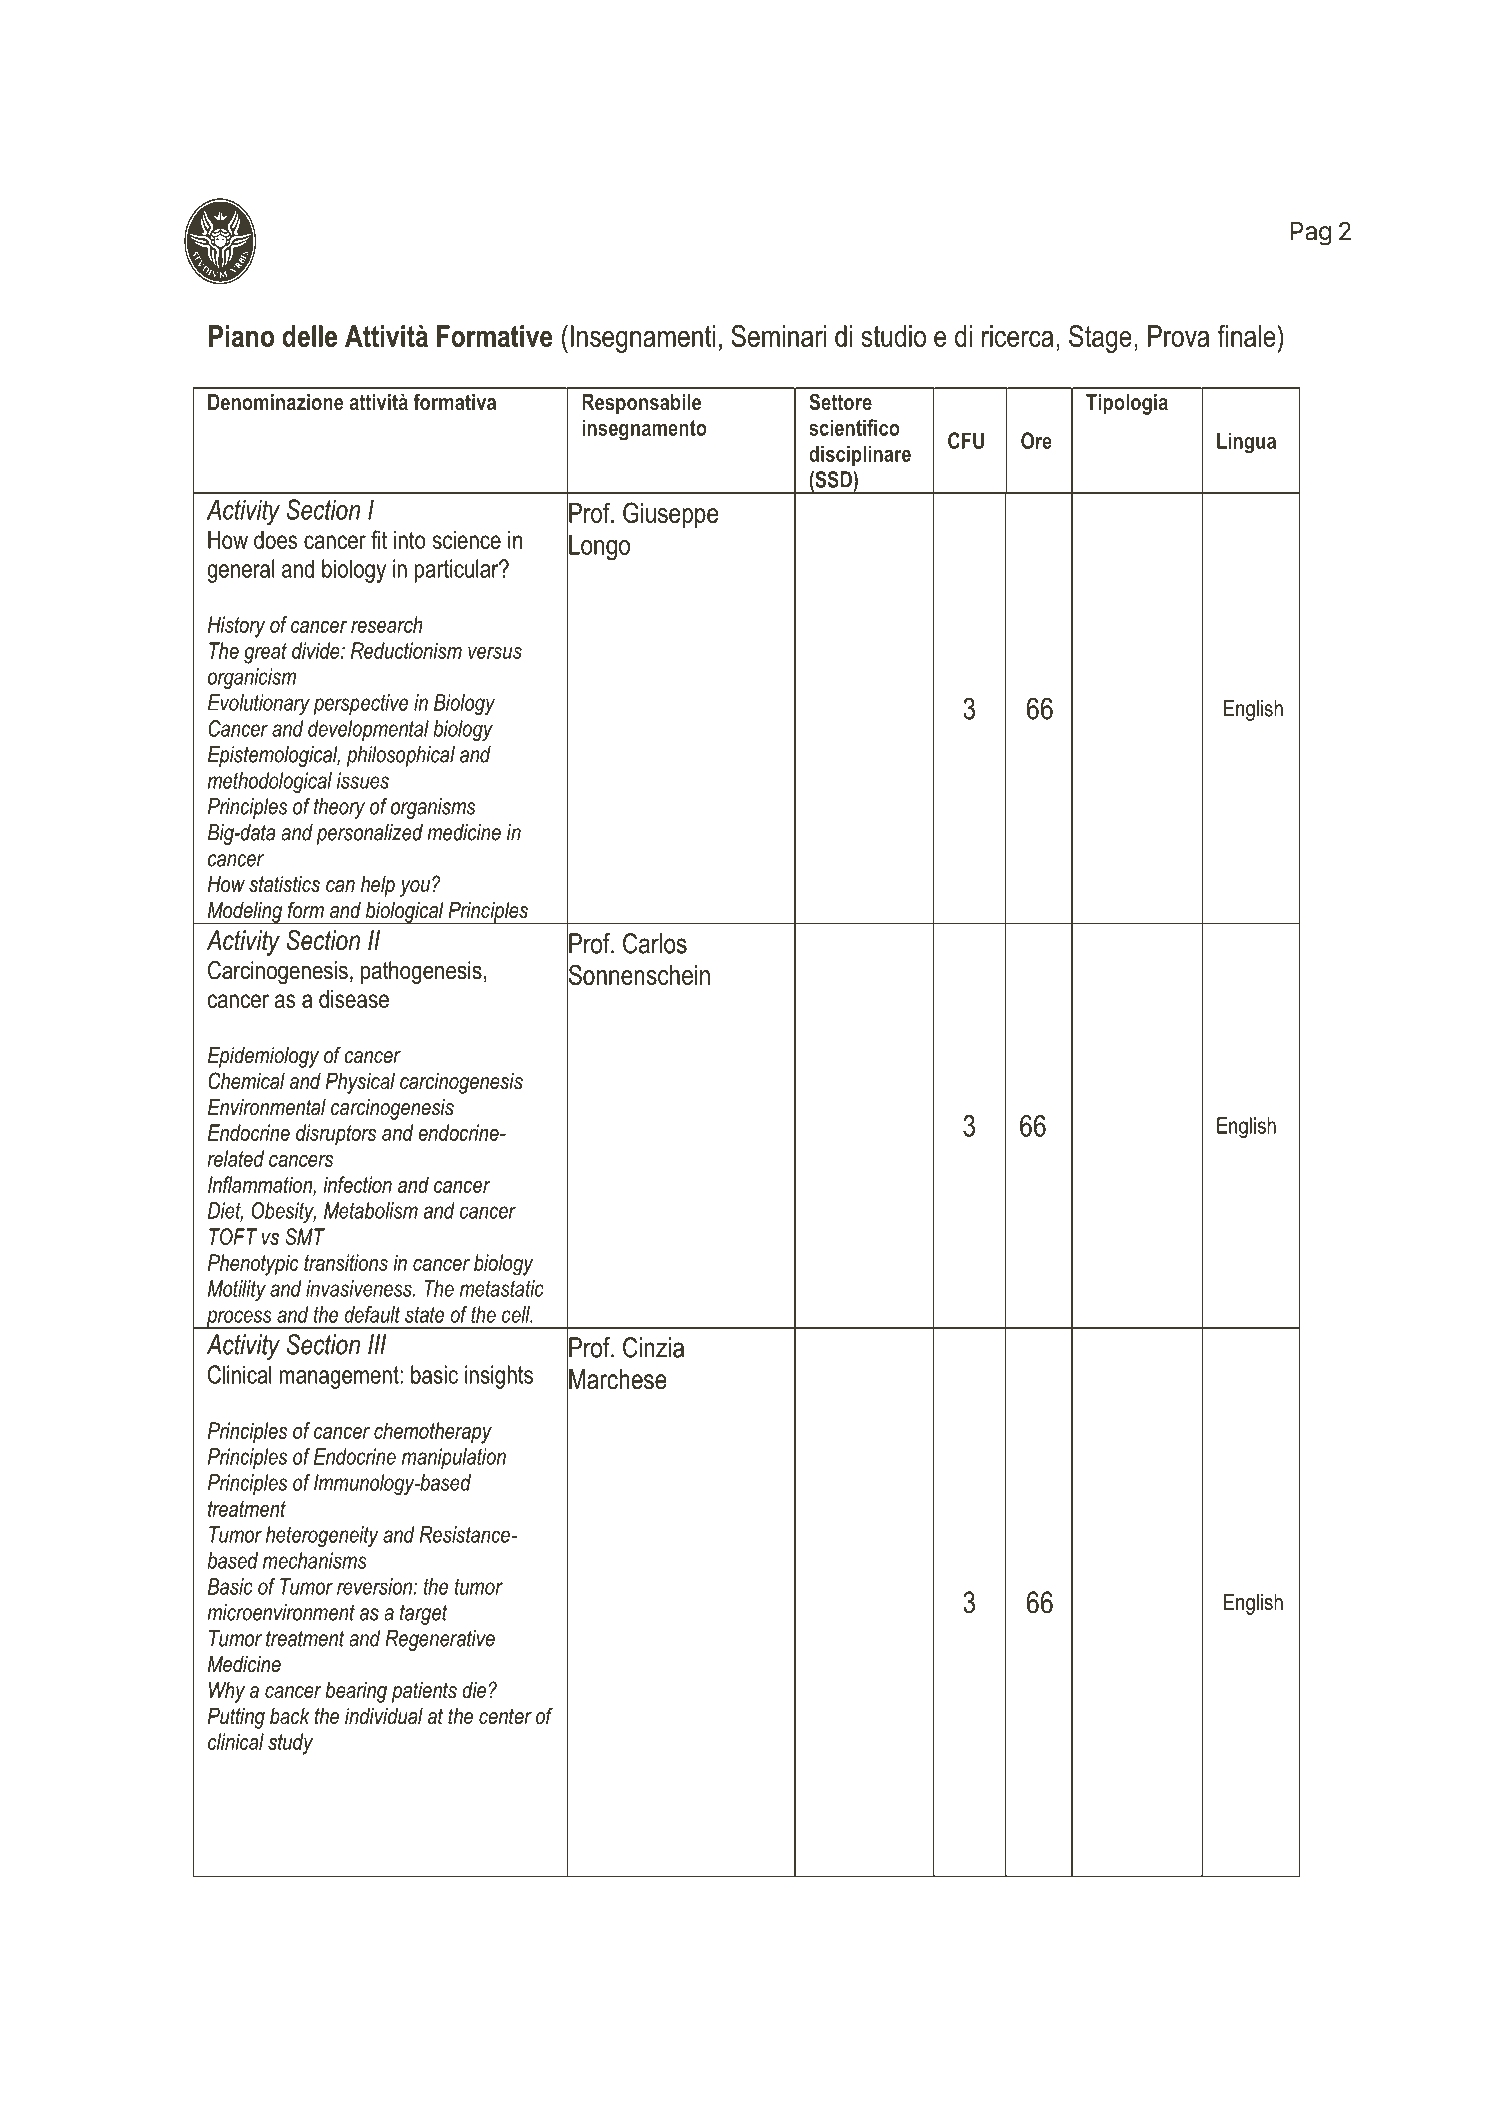 This image has height=2113, width=1493. Describe the element at coordinates (893, 336) in the image. I see `studio` at that location.
